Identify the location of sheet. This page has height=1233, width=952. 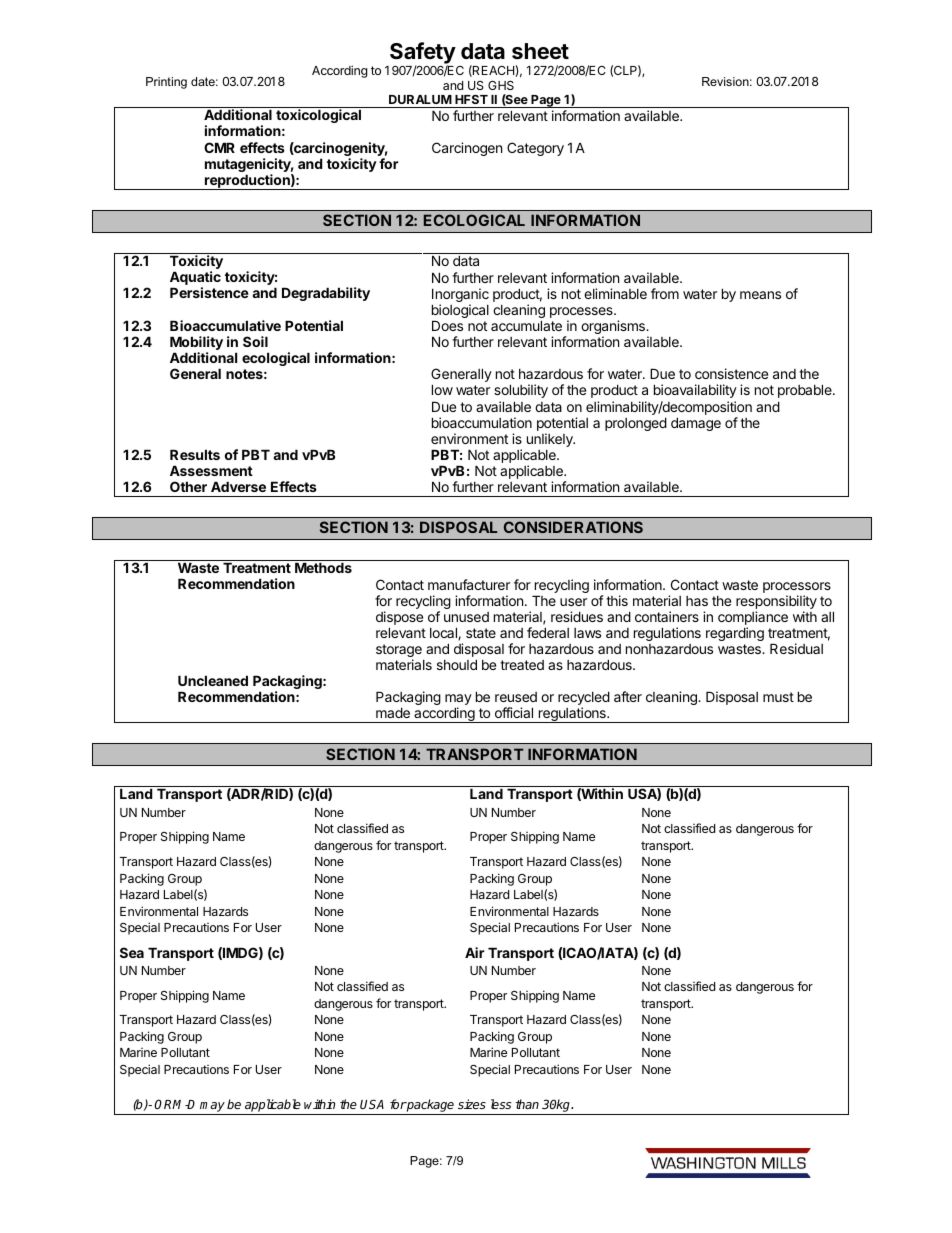
(540, 51).
